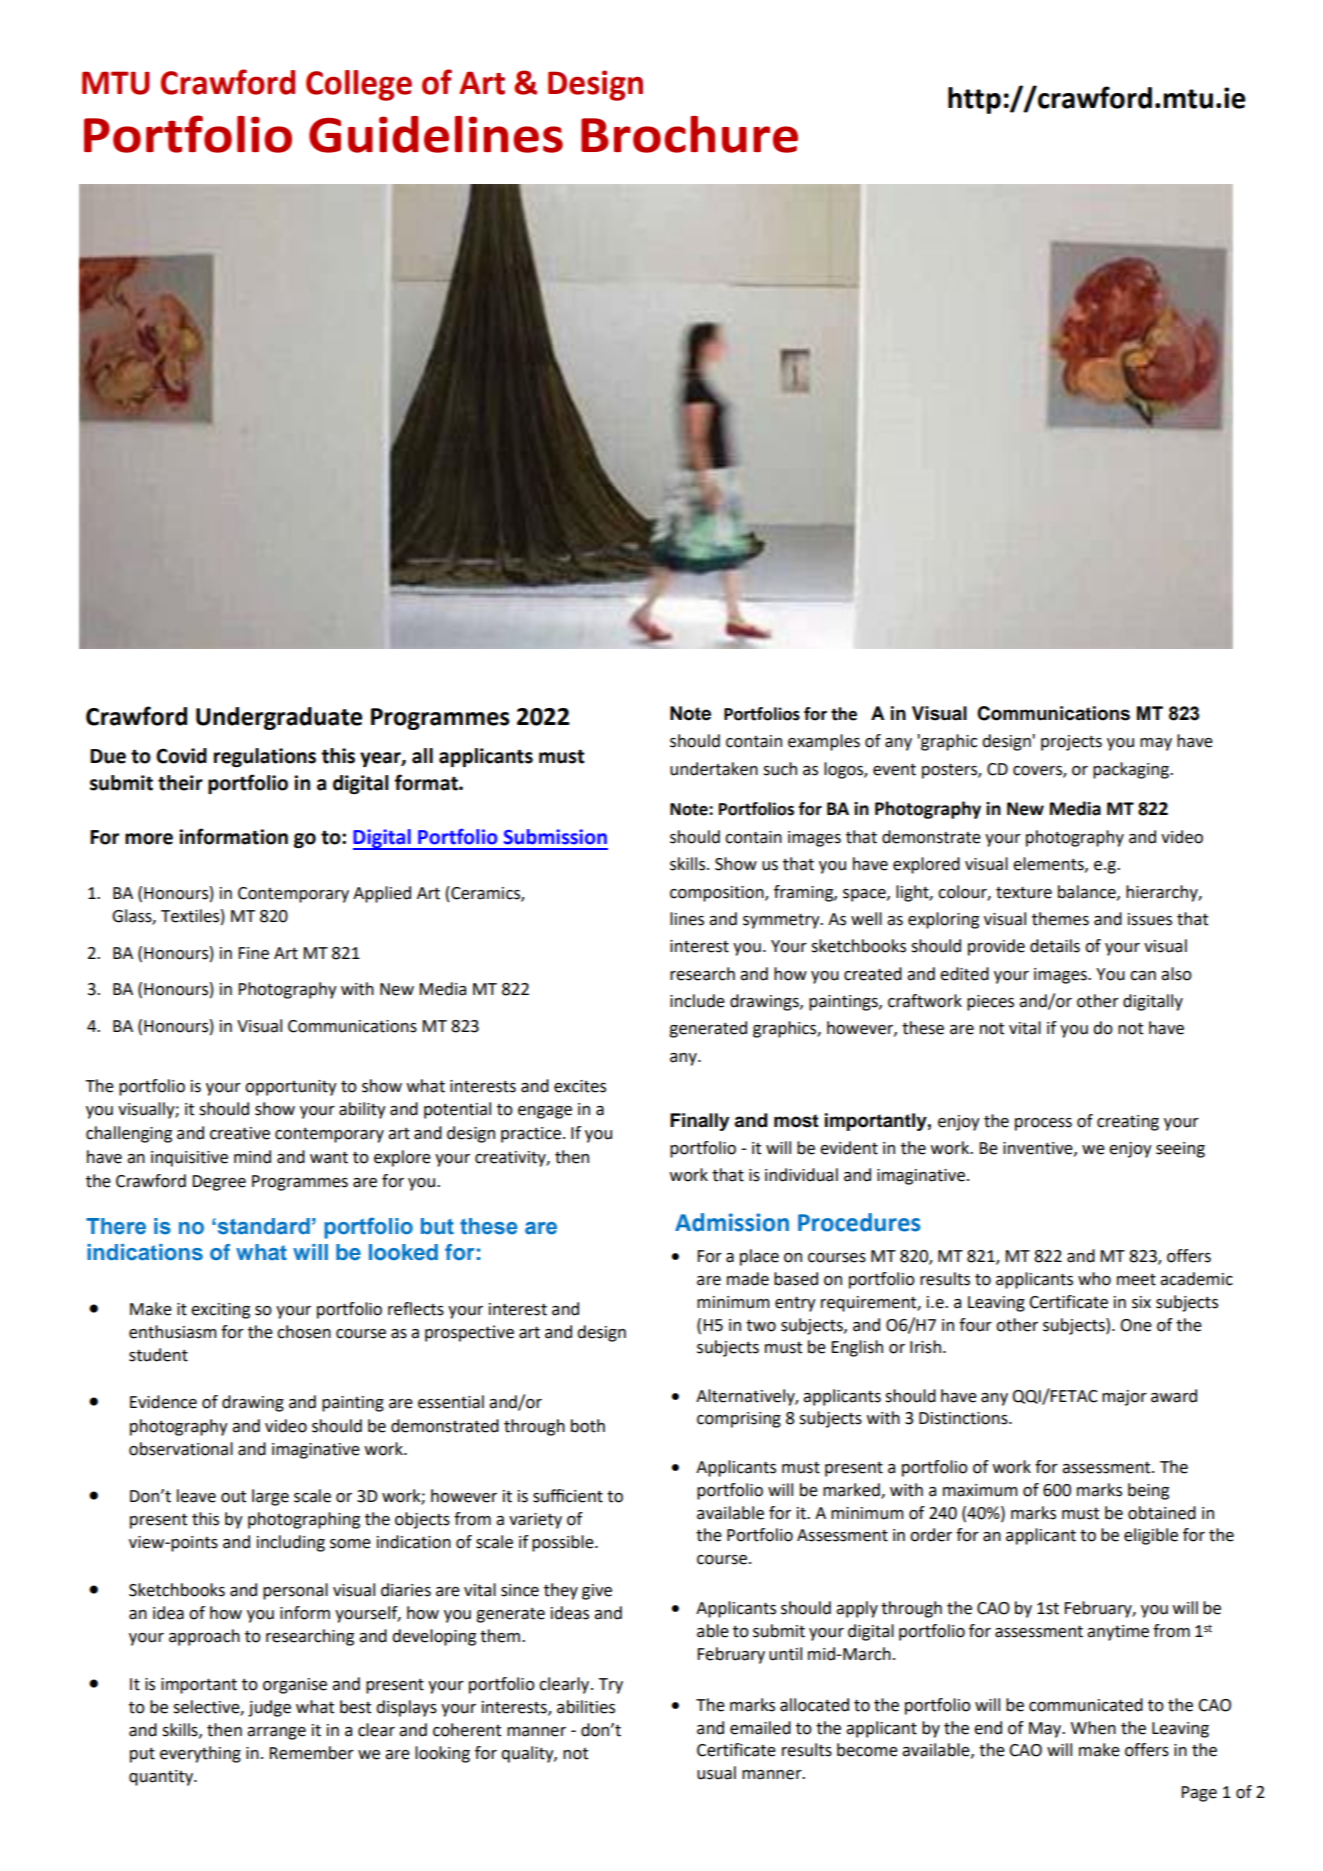 The image size is (1323, 1871). I want to click on details, so click(1055, 946).
